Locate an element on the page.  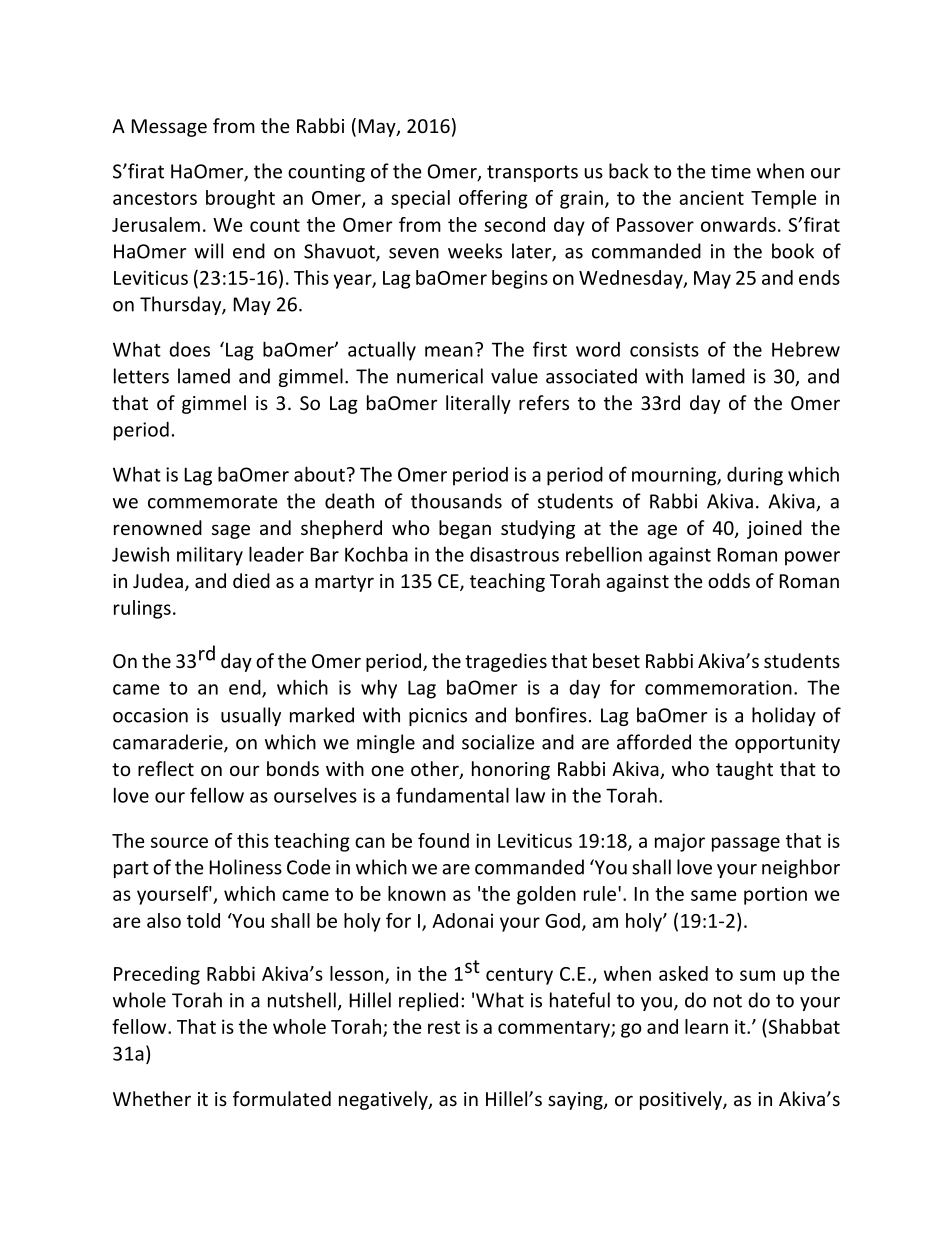
learn is located at coordinates (706, 1026).
